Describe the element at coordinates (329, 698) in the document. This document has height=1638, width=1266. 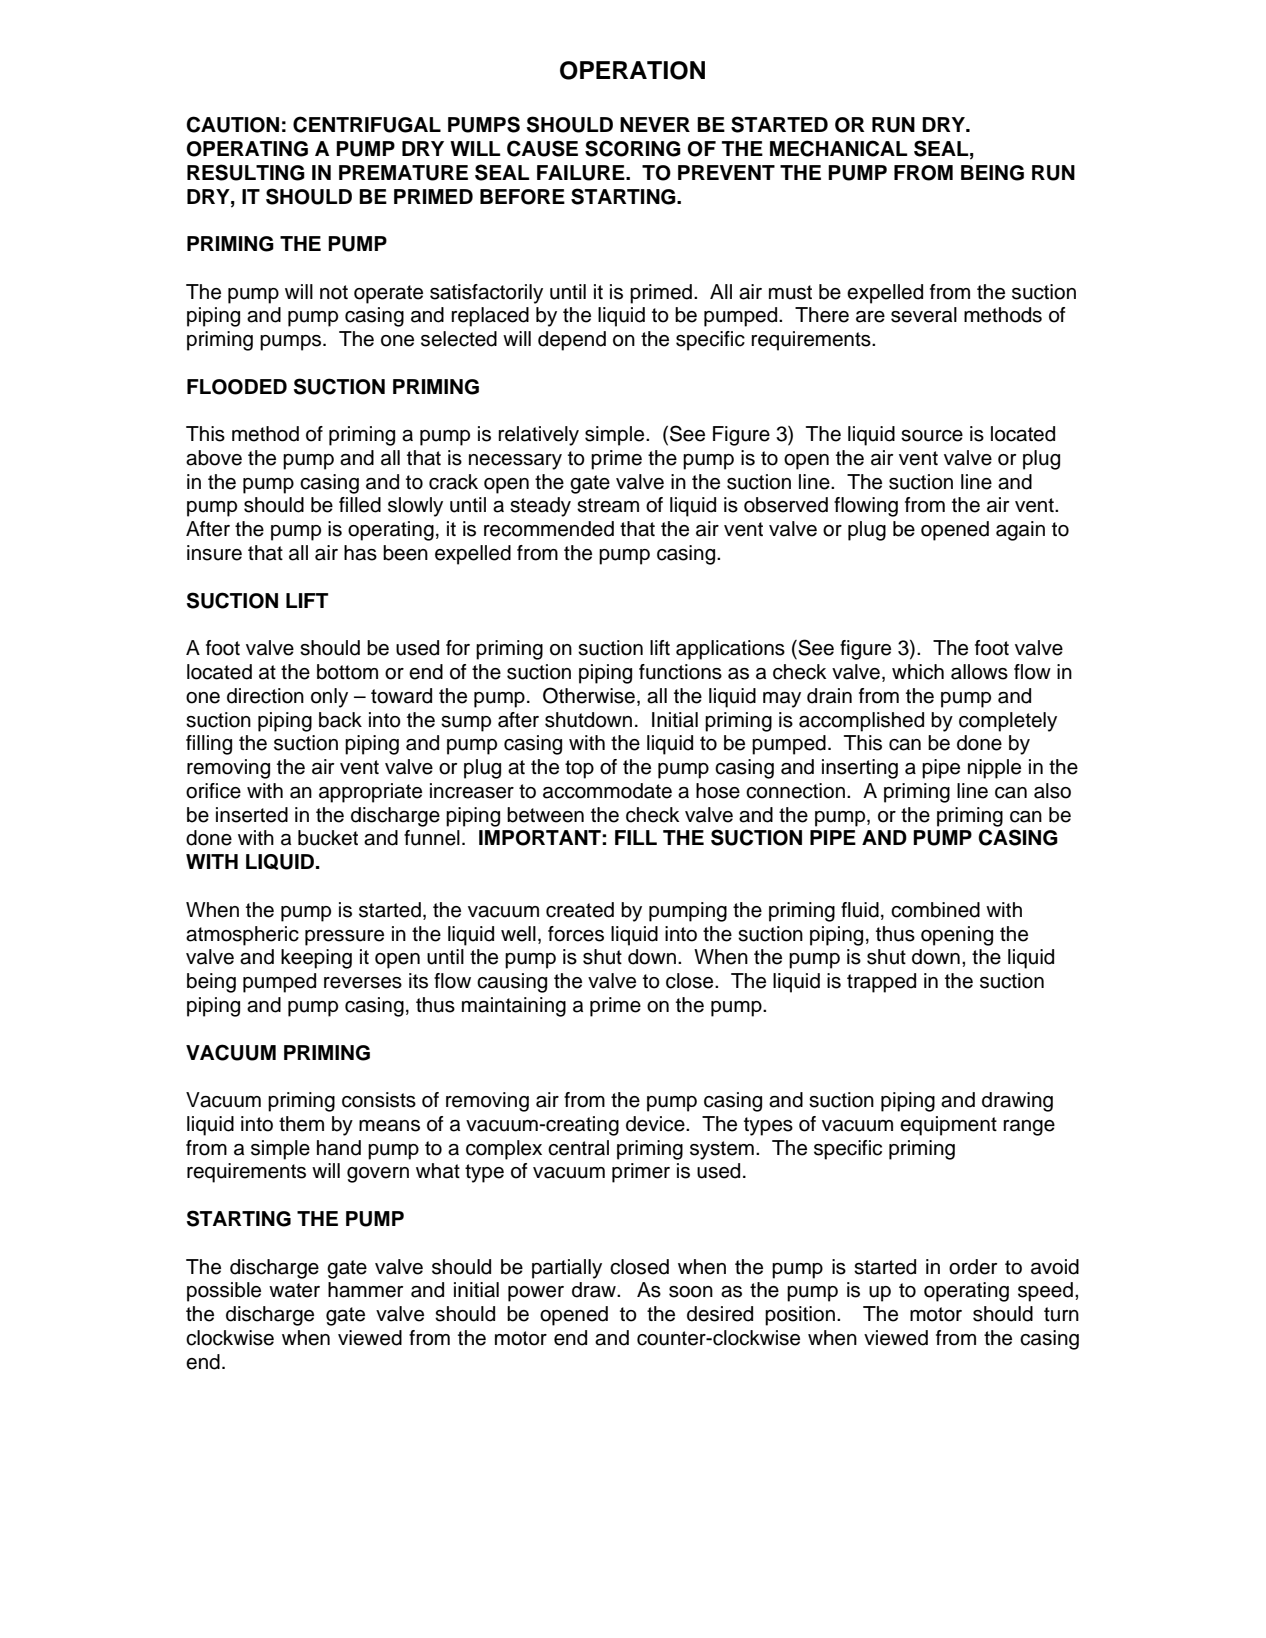
I see `only` at that location.
